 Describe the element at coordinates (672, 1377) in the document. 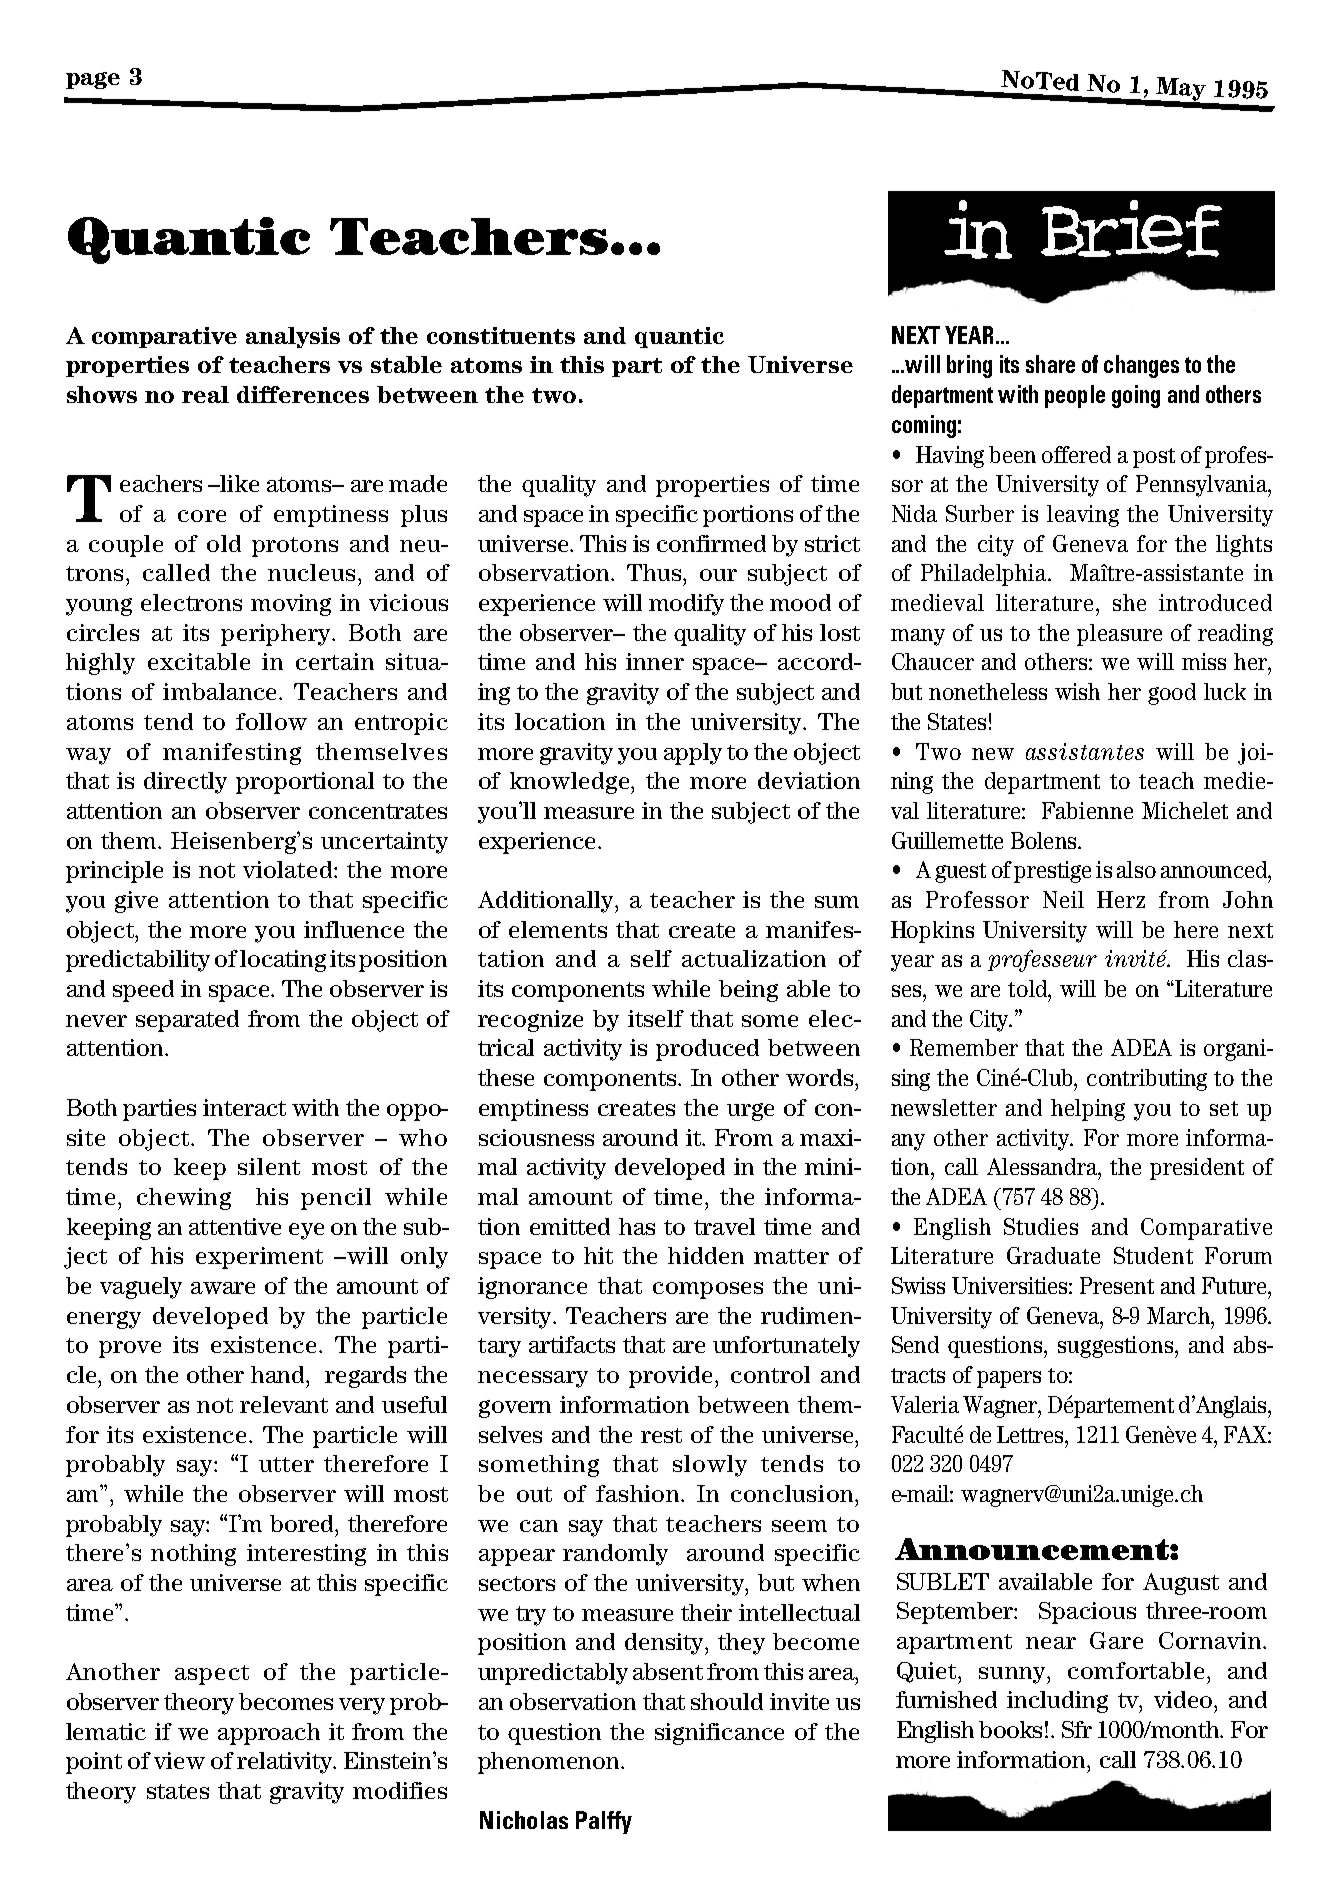

I see `provide` at that location.
